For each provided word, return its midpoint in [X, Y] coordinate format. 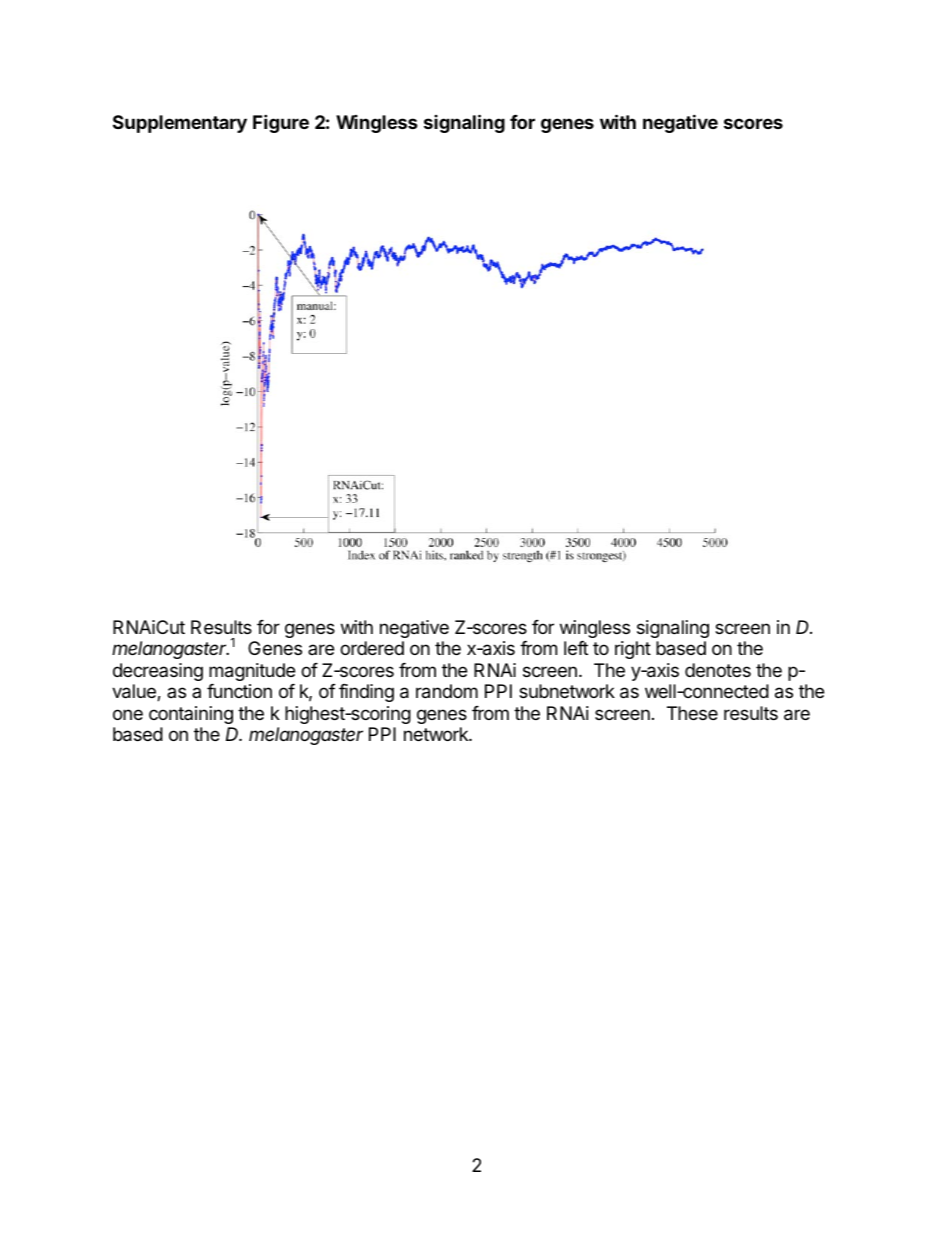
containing [191, 715]
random [447, 691]
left [576, 648]
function [239, 691]
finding [366, 693]
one [128, 714]
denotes [718, 670]
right [633, 650]
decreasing [158, 672]
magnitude [252, 672]
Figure [281, 123]
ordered [372, 648]
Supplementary [180, 124]
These [692, 713]
